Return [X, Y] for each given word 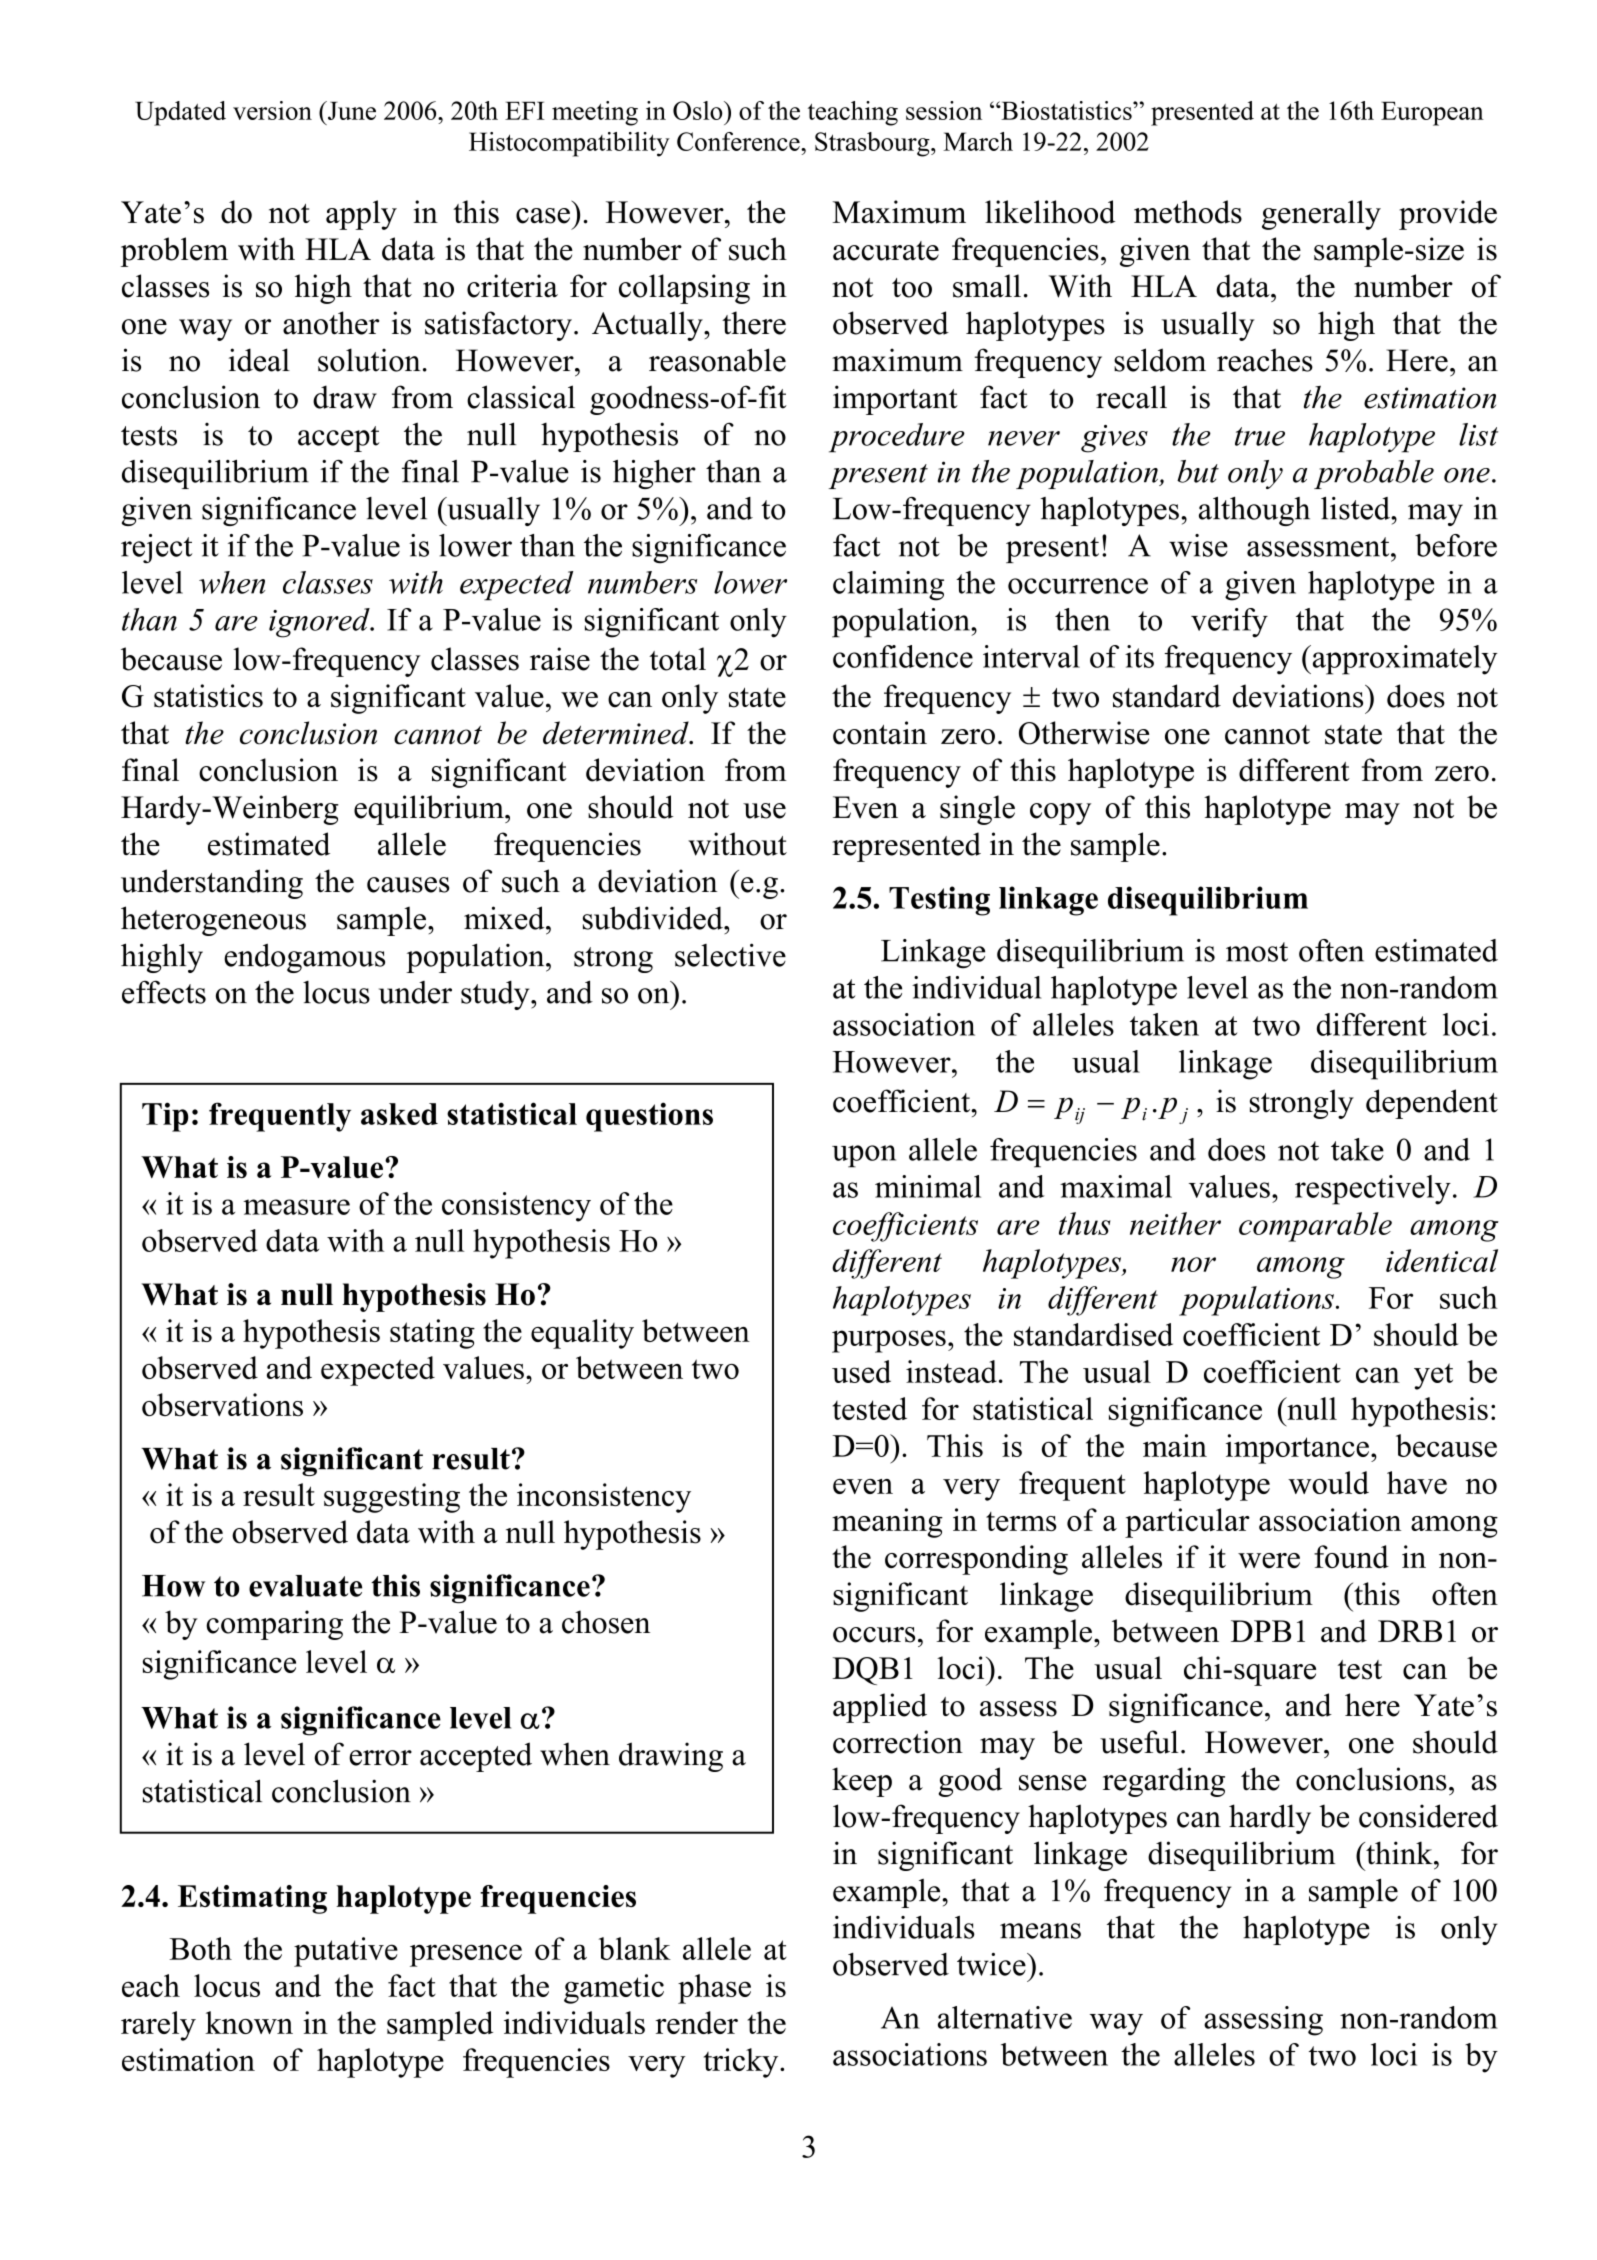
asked [399, 1114]
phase [714, 1989]
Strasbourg [873, 144]
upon [864, 1156]
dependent [1432, 1104]
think [1399, 1853]
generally [1321, 215]
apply [361, 215]
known [249, 2022]
